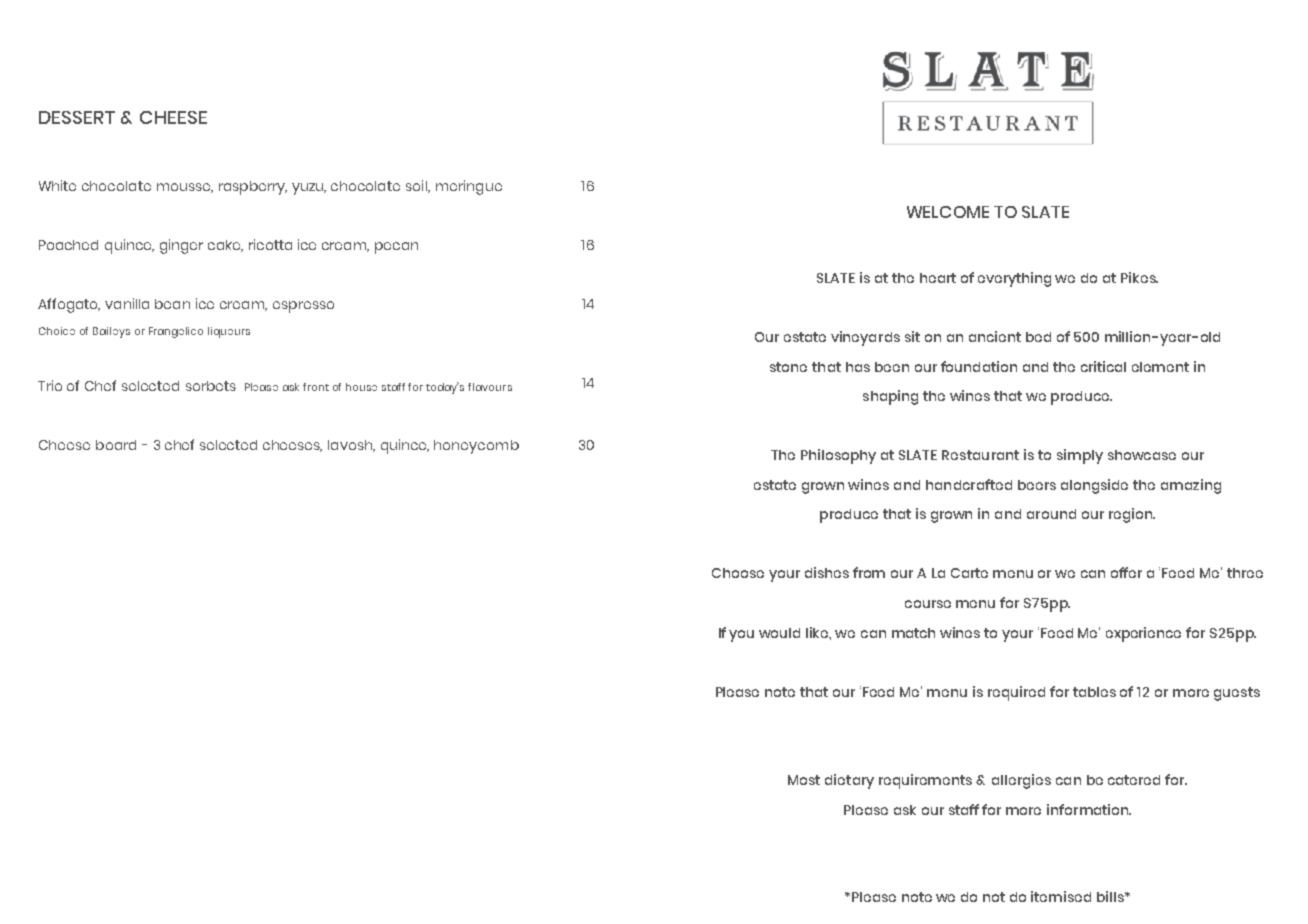 This screenshot has height=924, width=1308. Describe the element at coordinates (116, 445) in the screenshot. I see `board` at that location.
